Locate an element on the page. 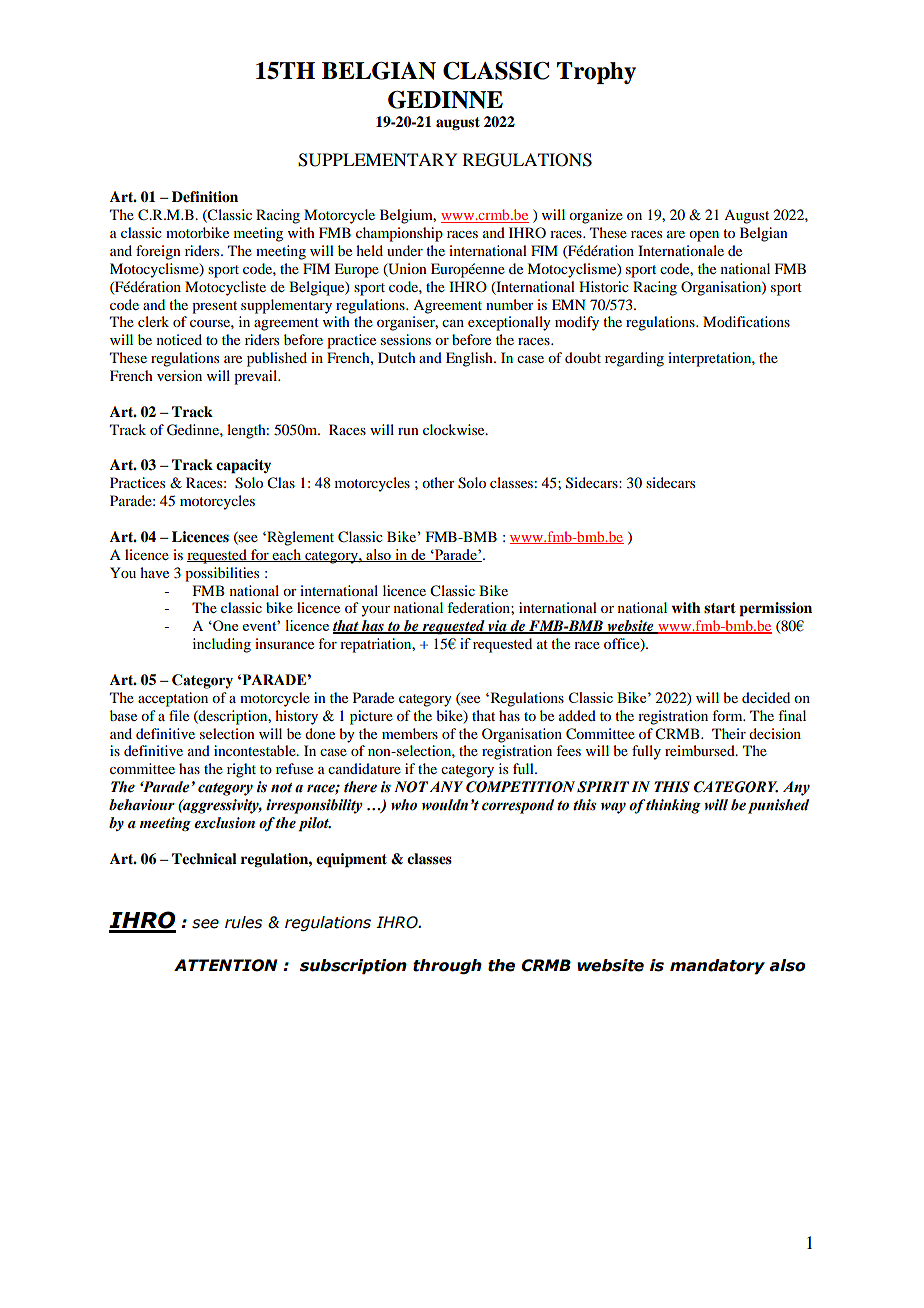 Image resolution: width=924 pixels, height=1308 pixels. version is located at coordinates (179, 375).
